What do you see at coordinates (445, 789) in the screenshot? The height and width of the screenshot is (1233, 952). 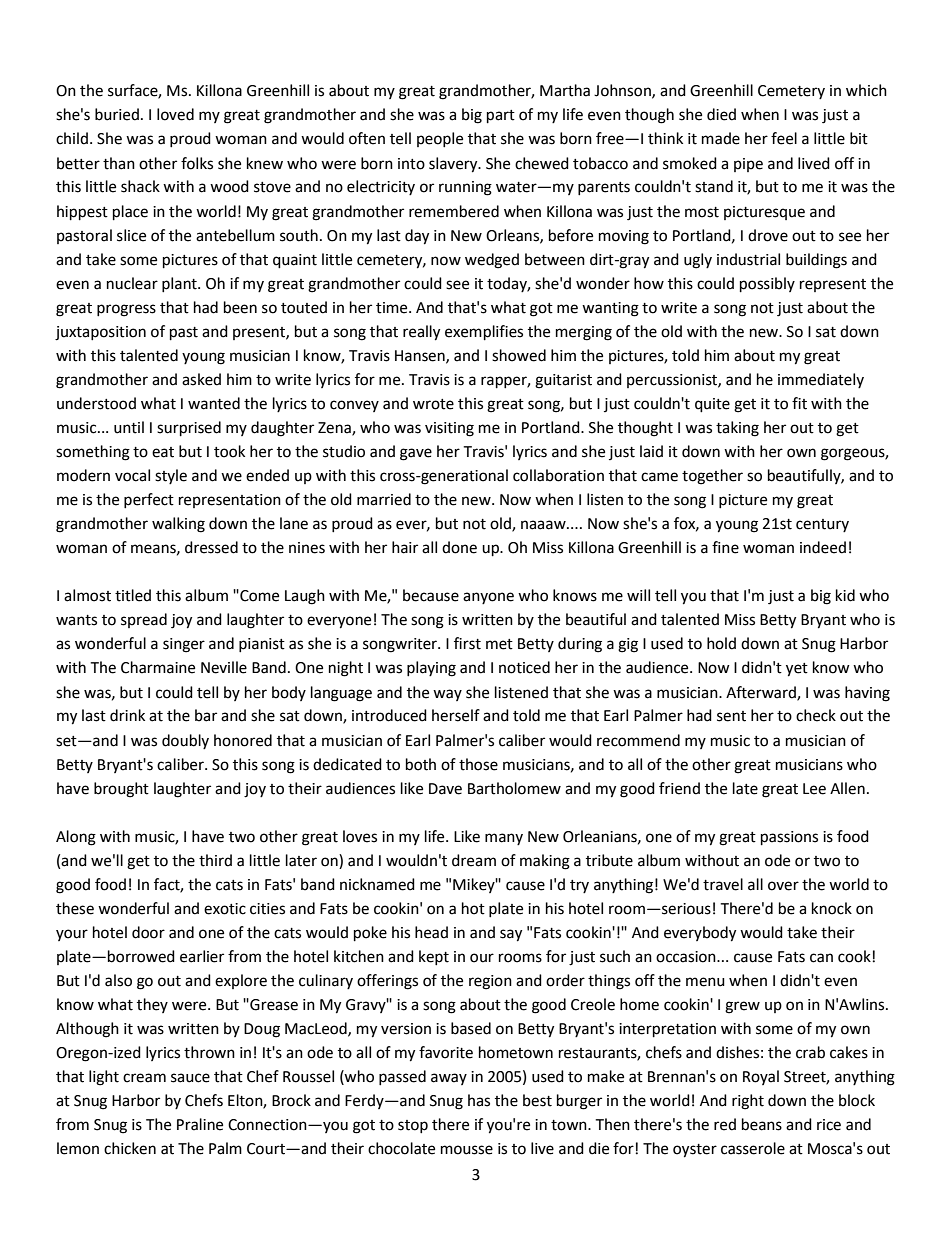 I see `Dave` at bounding box center [445, 789].
